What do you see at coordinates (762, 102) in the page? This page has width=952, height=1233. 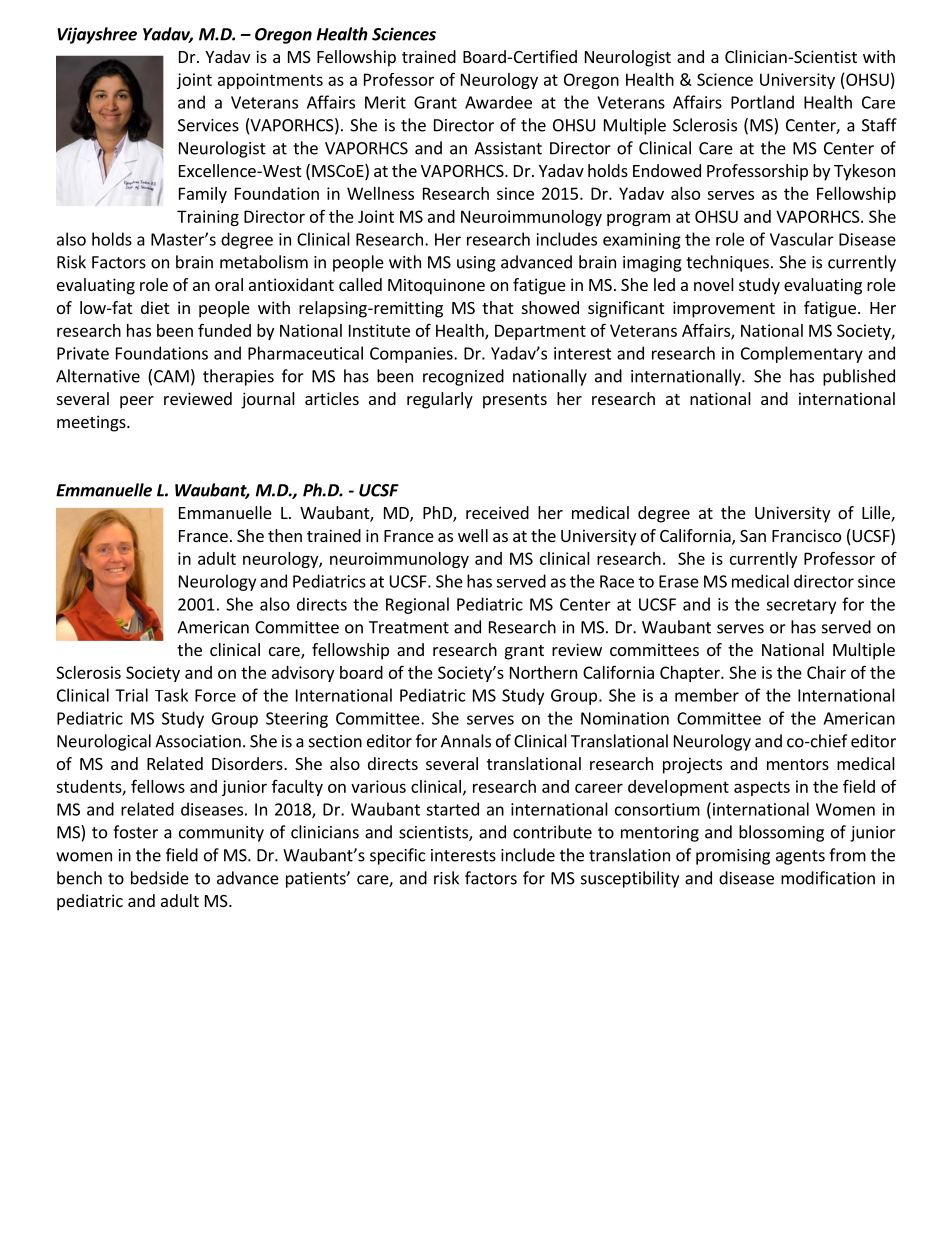 I see `Portland` at bounding box center [762, 102].
